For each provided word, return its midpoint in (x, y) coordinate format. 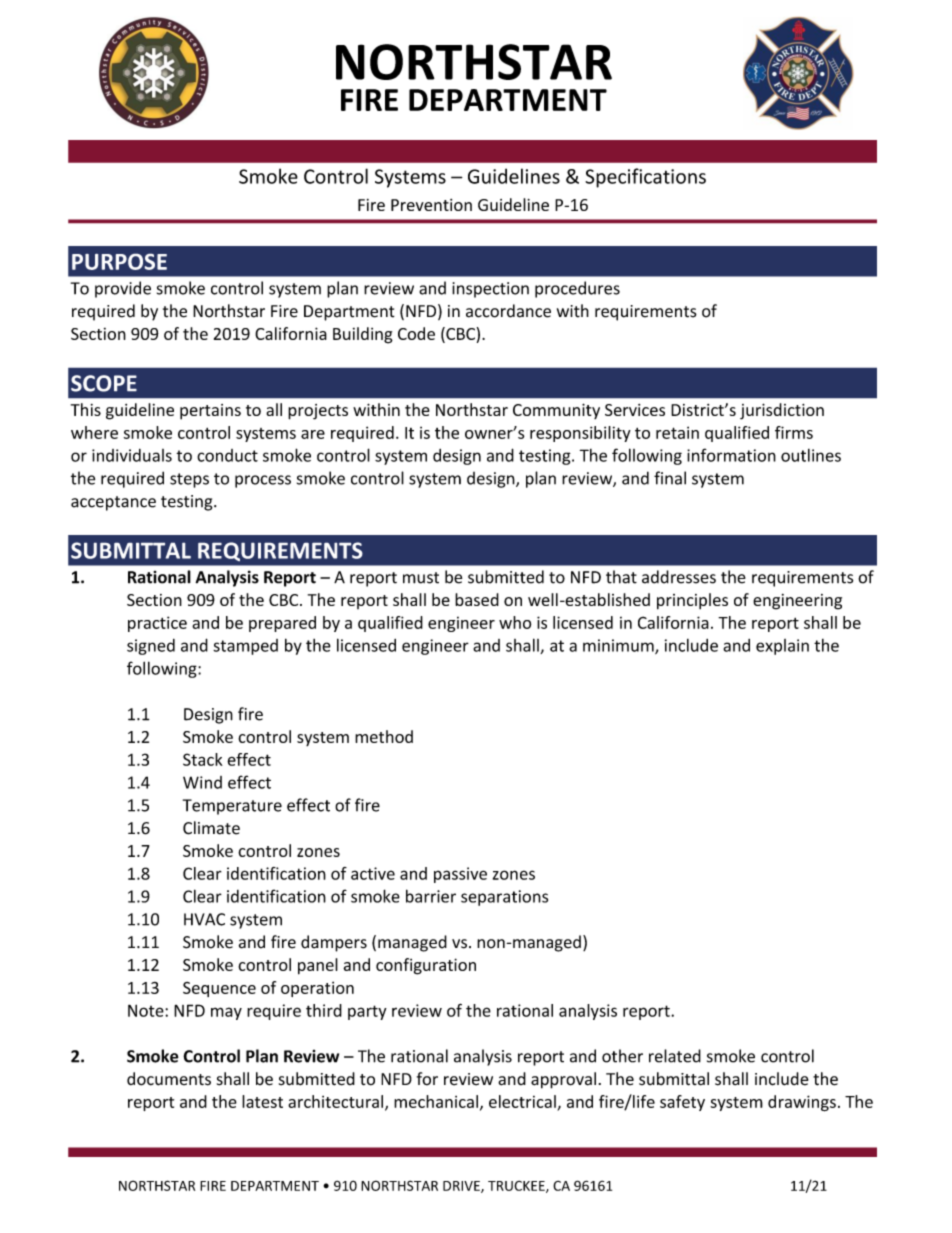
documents (169, 1079)
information (731, 455)
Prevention (431, 205)
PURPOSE (119, 262)
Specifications (645, 178)
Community (556, 411)
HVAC (204, 919)
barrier (431, 896)
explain (782, 647)
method (384, 736)
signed (151, 647)
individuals (132, 455)
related (675, 1056)
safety (682, 1103)
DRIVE (462, 1187)
